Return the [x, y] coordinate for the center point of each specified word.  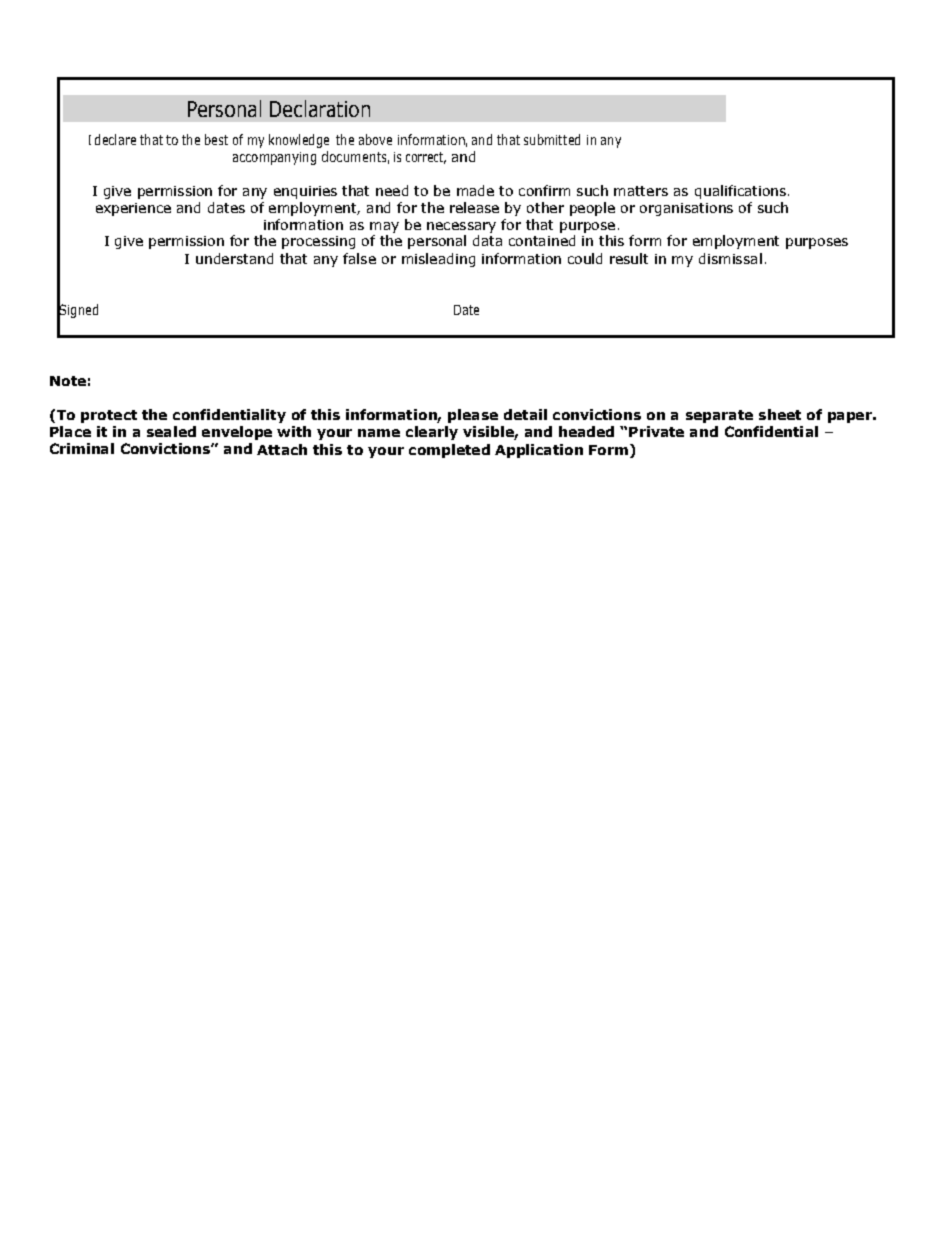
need [392, 190]
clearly [432, 433]
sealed [171, 431]
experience [133, 209]
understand [234, 258]
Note [68, 381]
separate [719, 416]
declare [115, 139]
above [375, 139]
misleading [438, 260]
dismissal [730, 258]
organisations [686, 209]
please [473, 416]
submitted [552, 139]
